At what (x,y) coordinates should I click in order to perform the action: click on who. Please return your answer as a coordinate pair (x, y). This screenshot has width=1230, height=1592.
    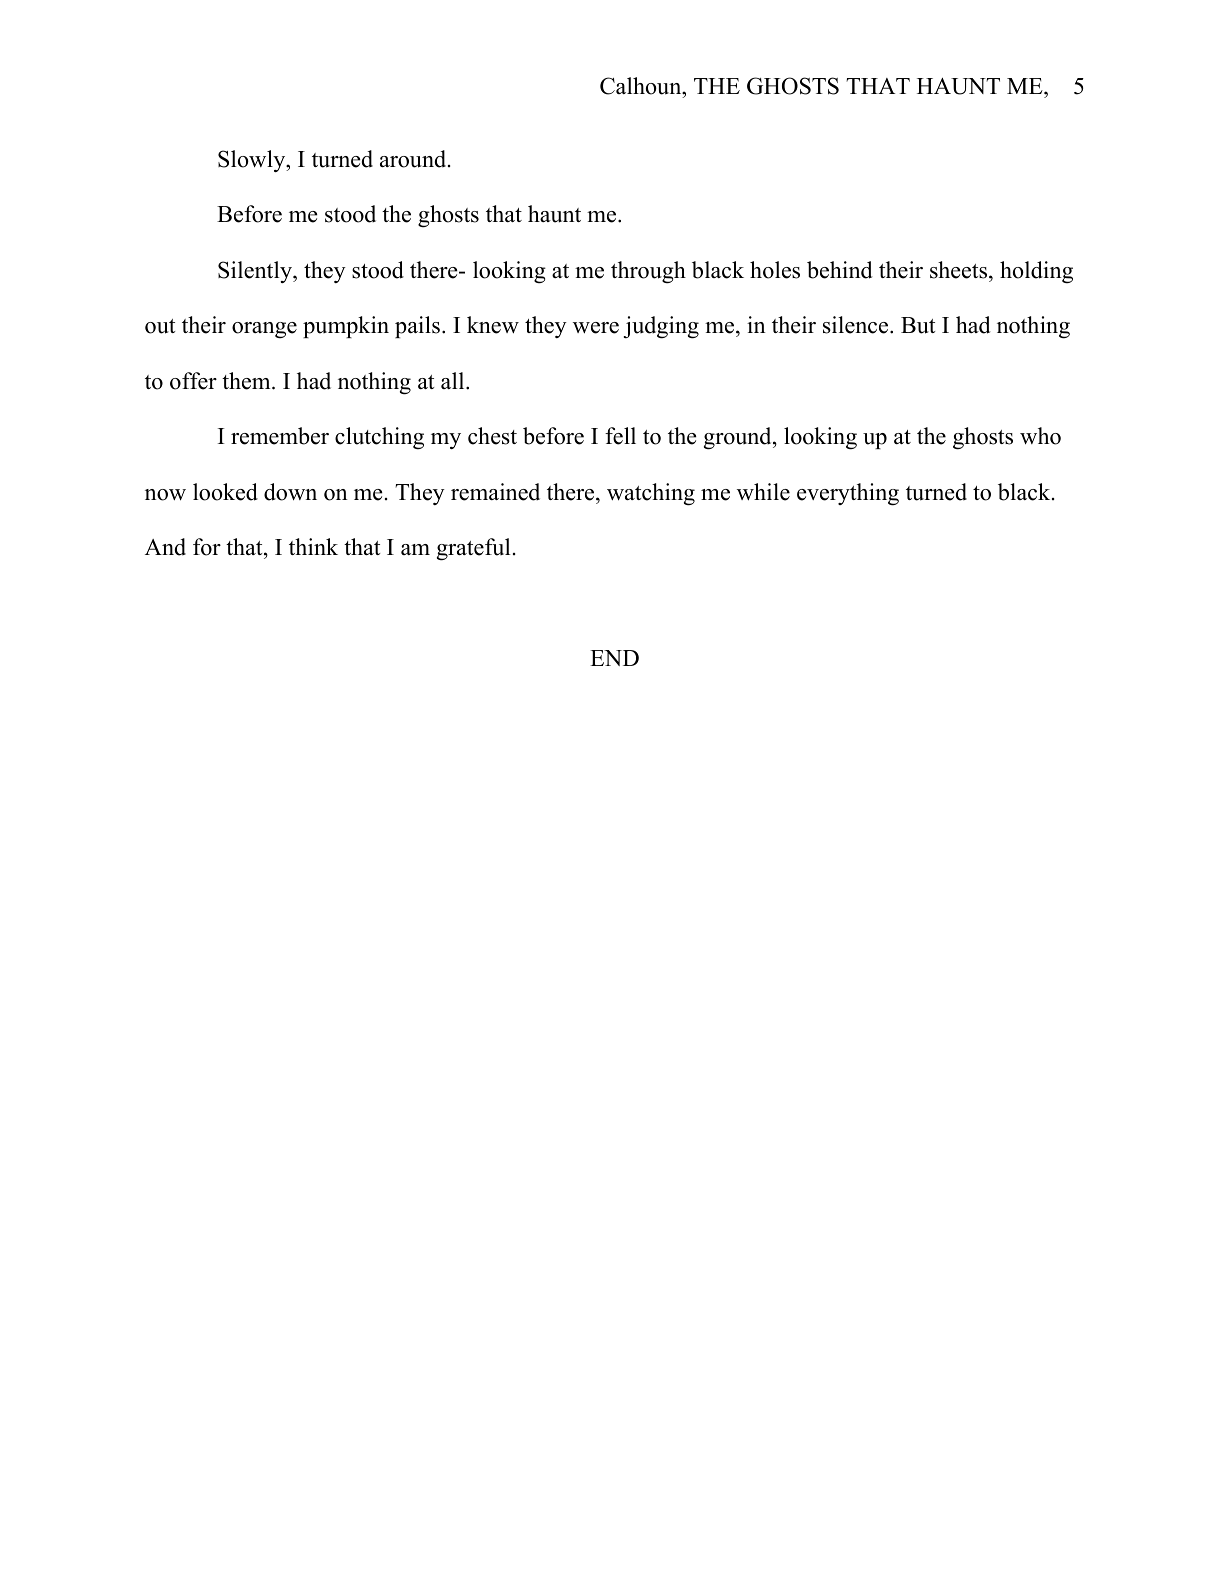
    Looking at the image, I should click on (1040, 436).
